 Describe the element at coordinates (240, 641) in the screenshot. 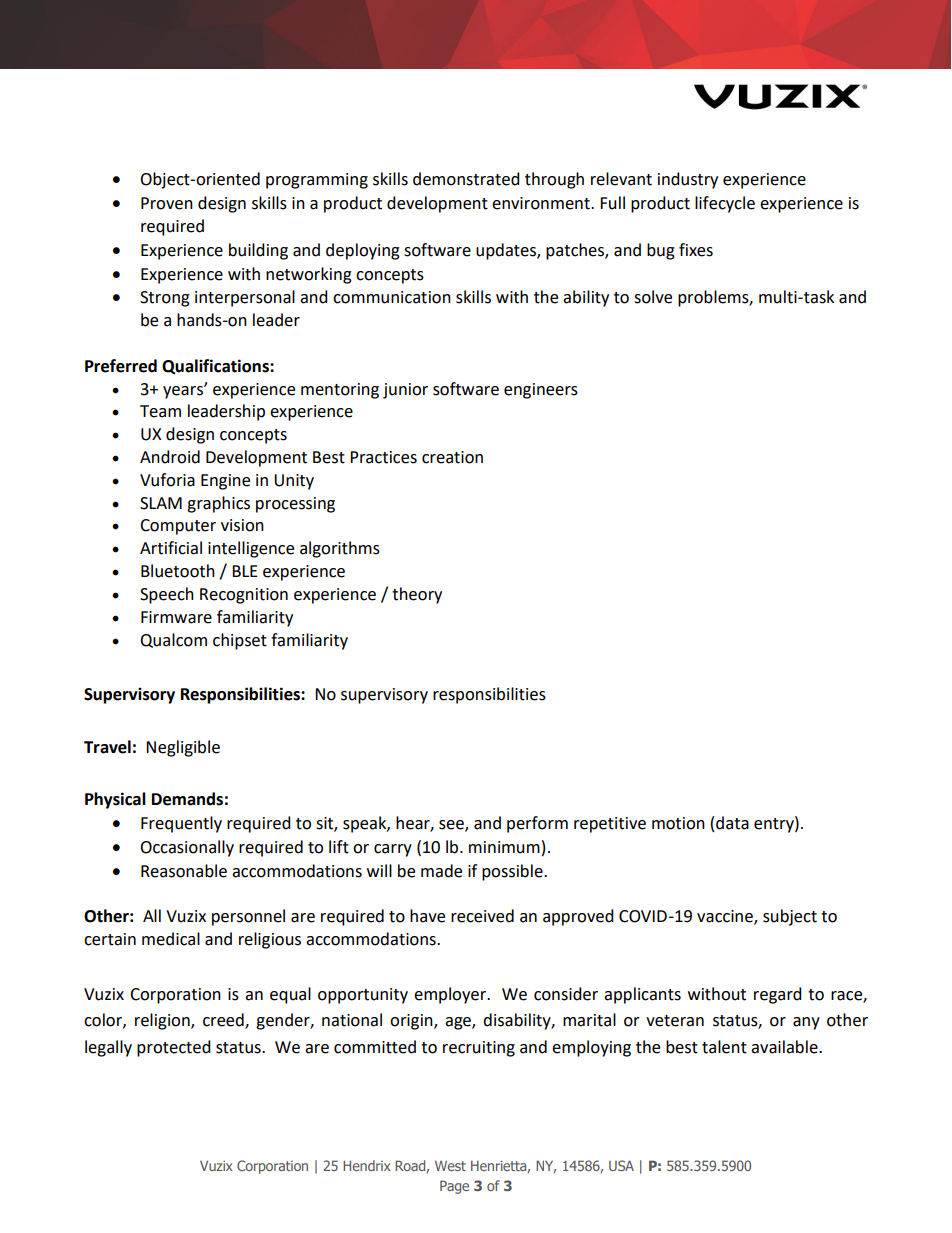

I see `chipset` at that location.
